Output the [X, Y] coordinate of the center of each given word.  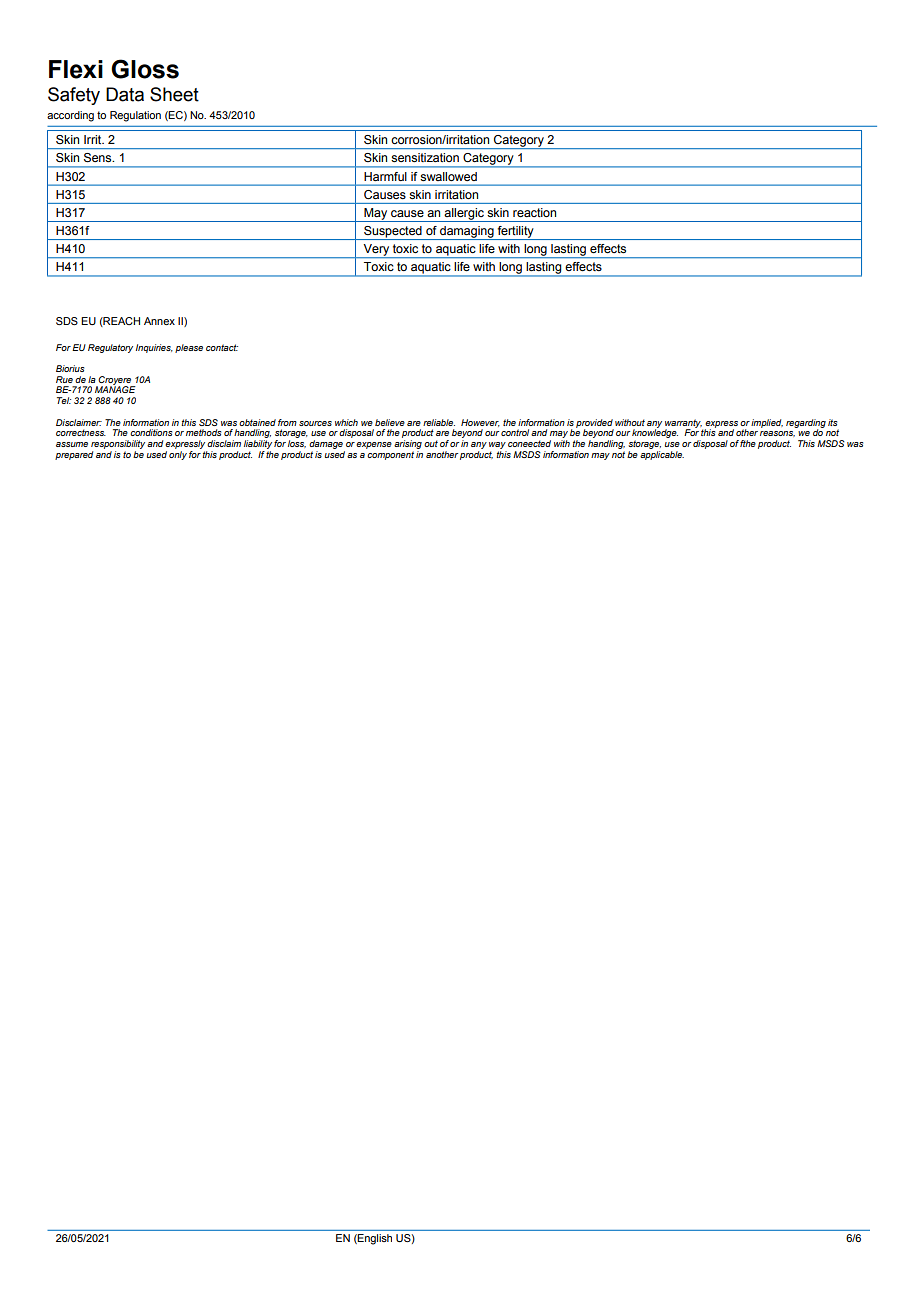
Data [125, 94]
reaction [534, 212]
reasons [777, 434]
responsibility [118, 444]
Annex [159, 321]
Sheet [174, 94]
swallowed [449, 176]
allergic [464, 215]
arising [408, 444]
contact [222, 347]
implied [767, 423]
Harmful [385, 176]
